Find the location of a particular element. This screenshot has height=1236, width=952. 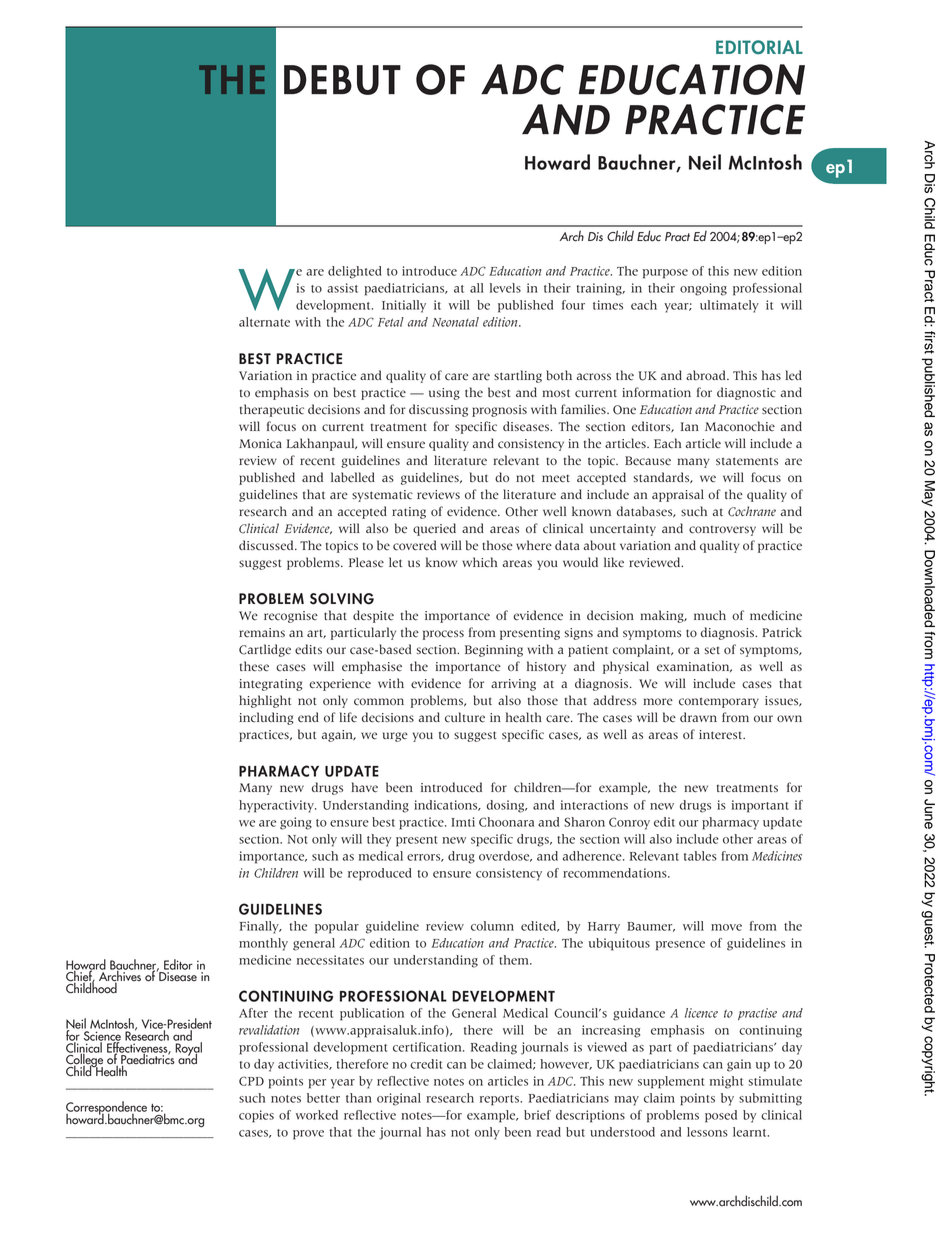

interest is located at coordinates (722, 735).
